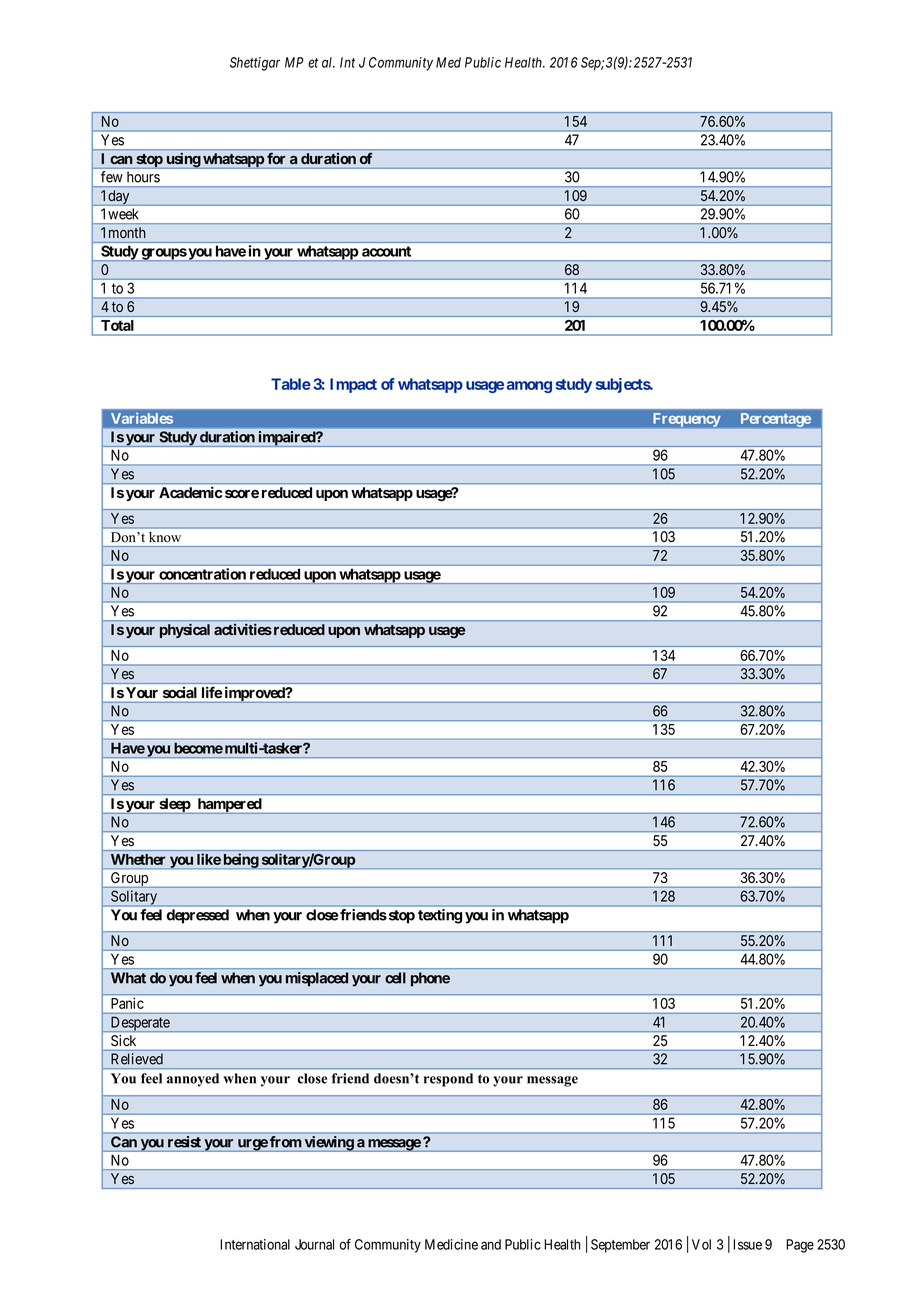 This image has height=1308, width=924. What do you see at coordinates (529, 387) in the image?
I see `among` at bounding box center [529, 387].
